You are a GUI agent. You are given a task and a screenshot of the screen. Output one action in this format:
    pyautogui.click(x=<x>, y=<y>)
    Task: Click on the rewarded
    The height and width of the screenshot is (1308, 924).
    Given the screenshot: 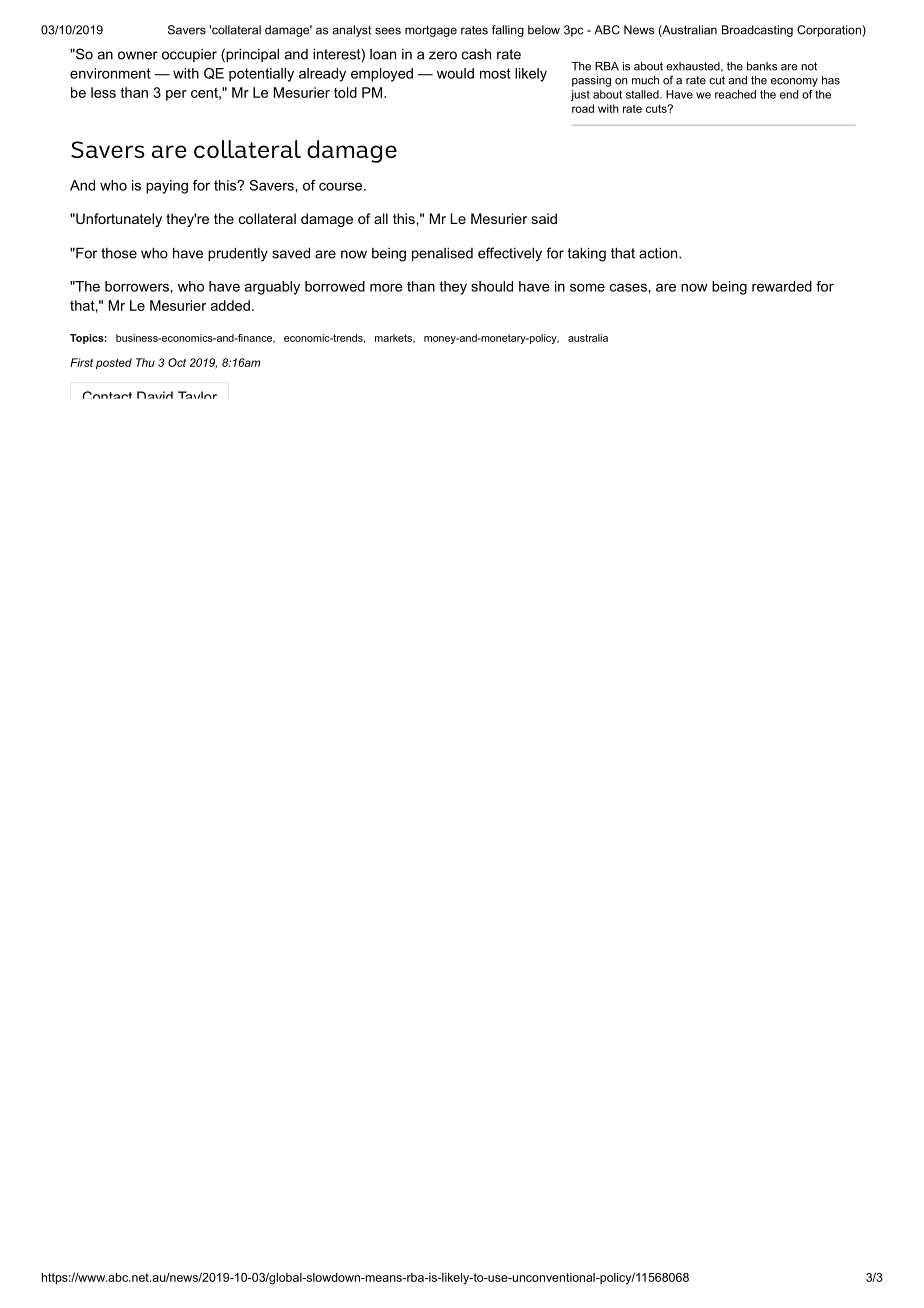 What is the action you would take?
    pyautogui.click(x=782, y=286)
